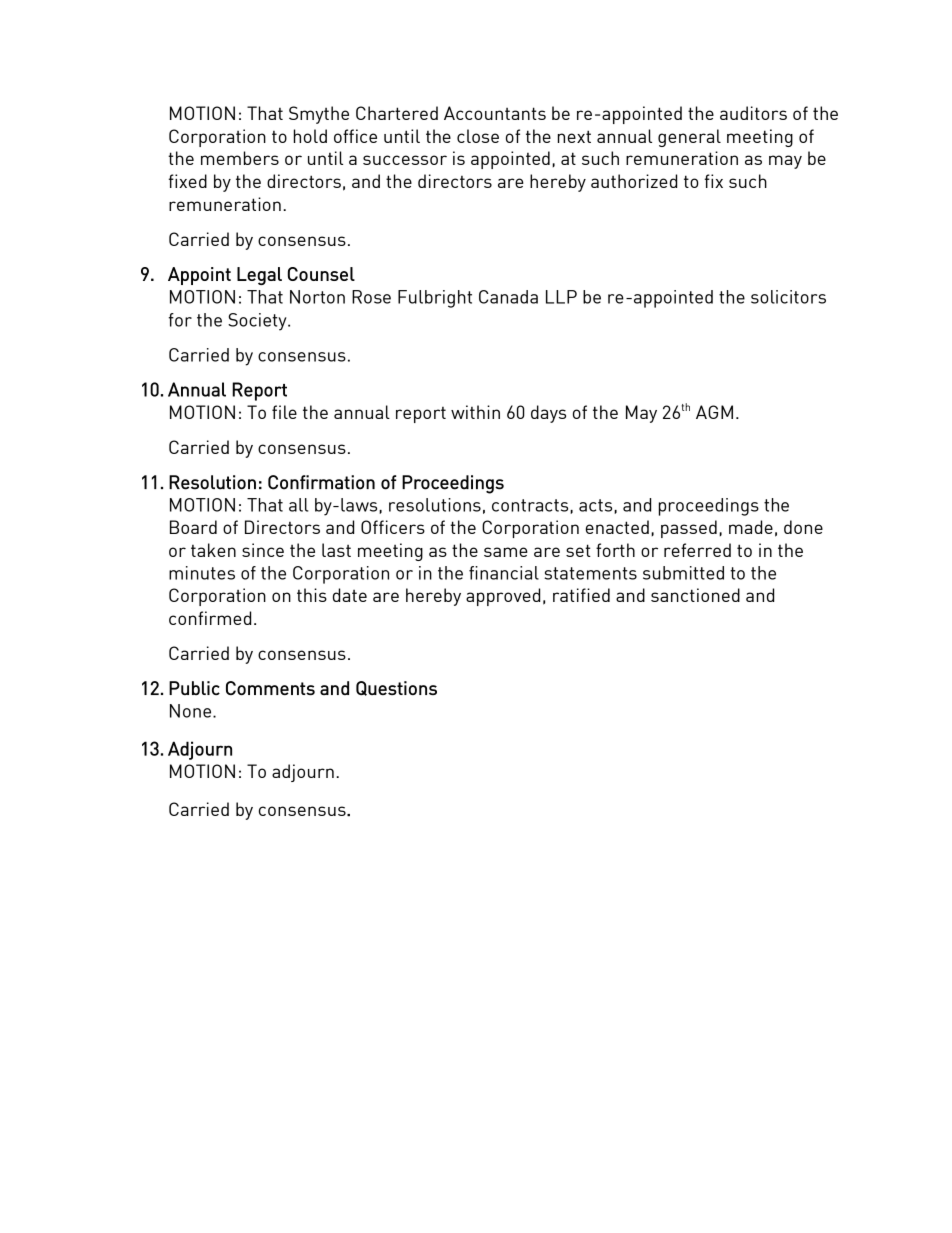 Image resolution: width=952 pixels, height=1233 pixels. I want to click on Canada, so click(508, 297).
